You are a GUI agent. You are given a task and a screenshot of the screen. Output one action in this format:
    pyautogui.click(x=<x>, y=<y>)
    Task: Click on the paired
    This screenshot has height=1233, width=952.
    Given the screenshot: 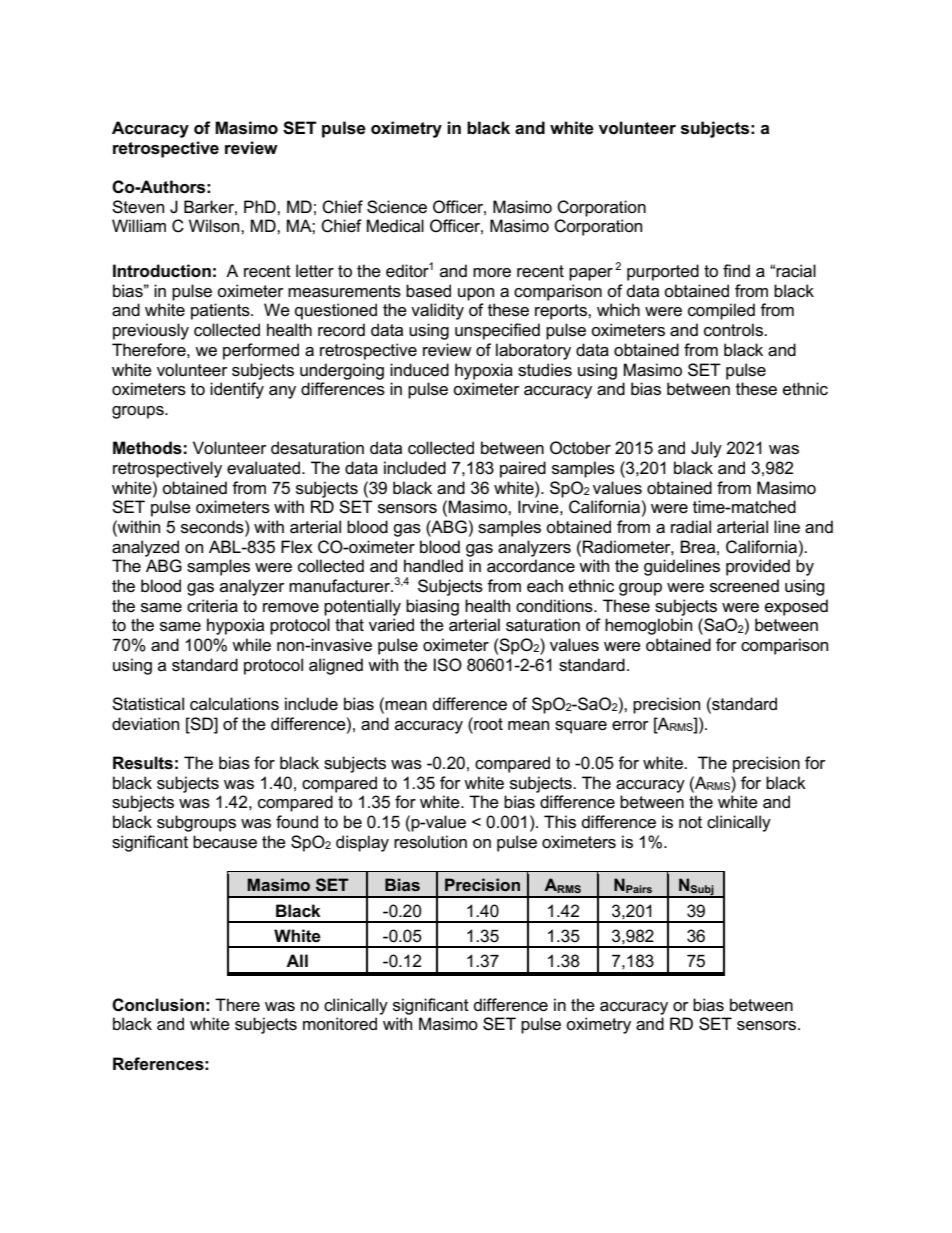 What is the action you would take?
    pyautogui.click(x=523, y=469)
